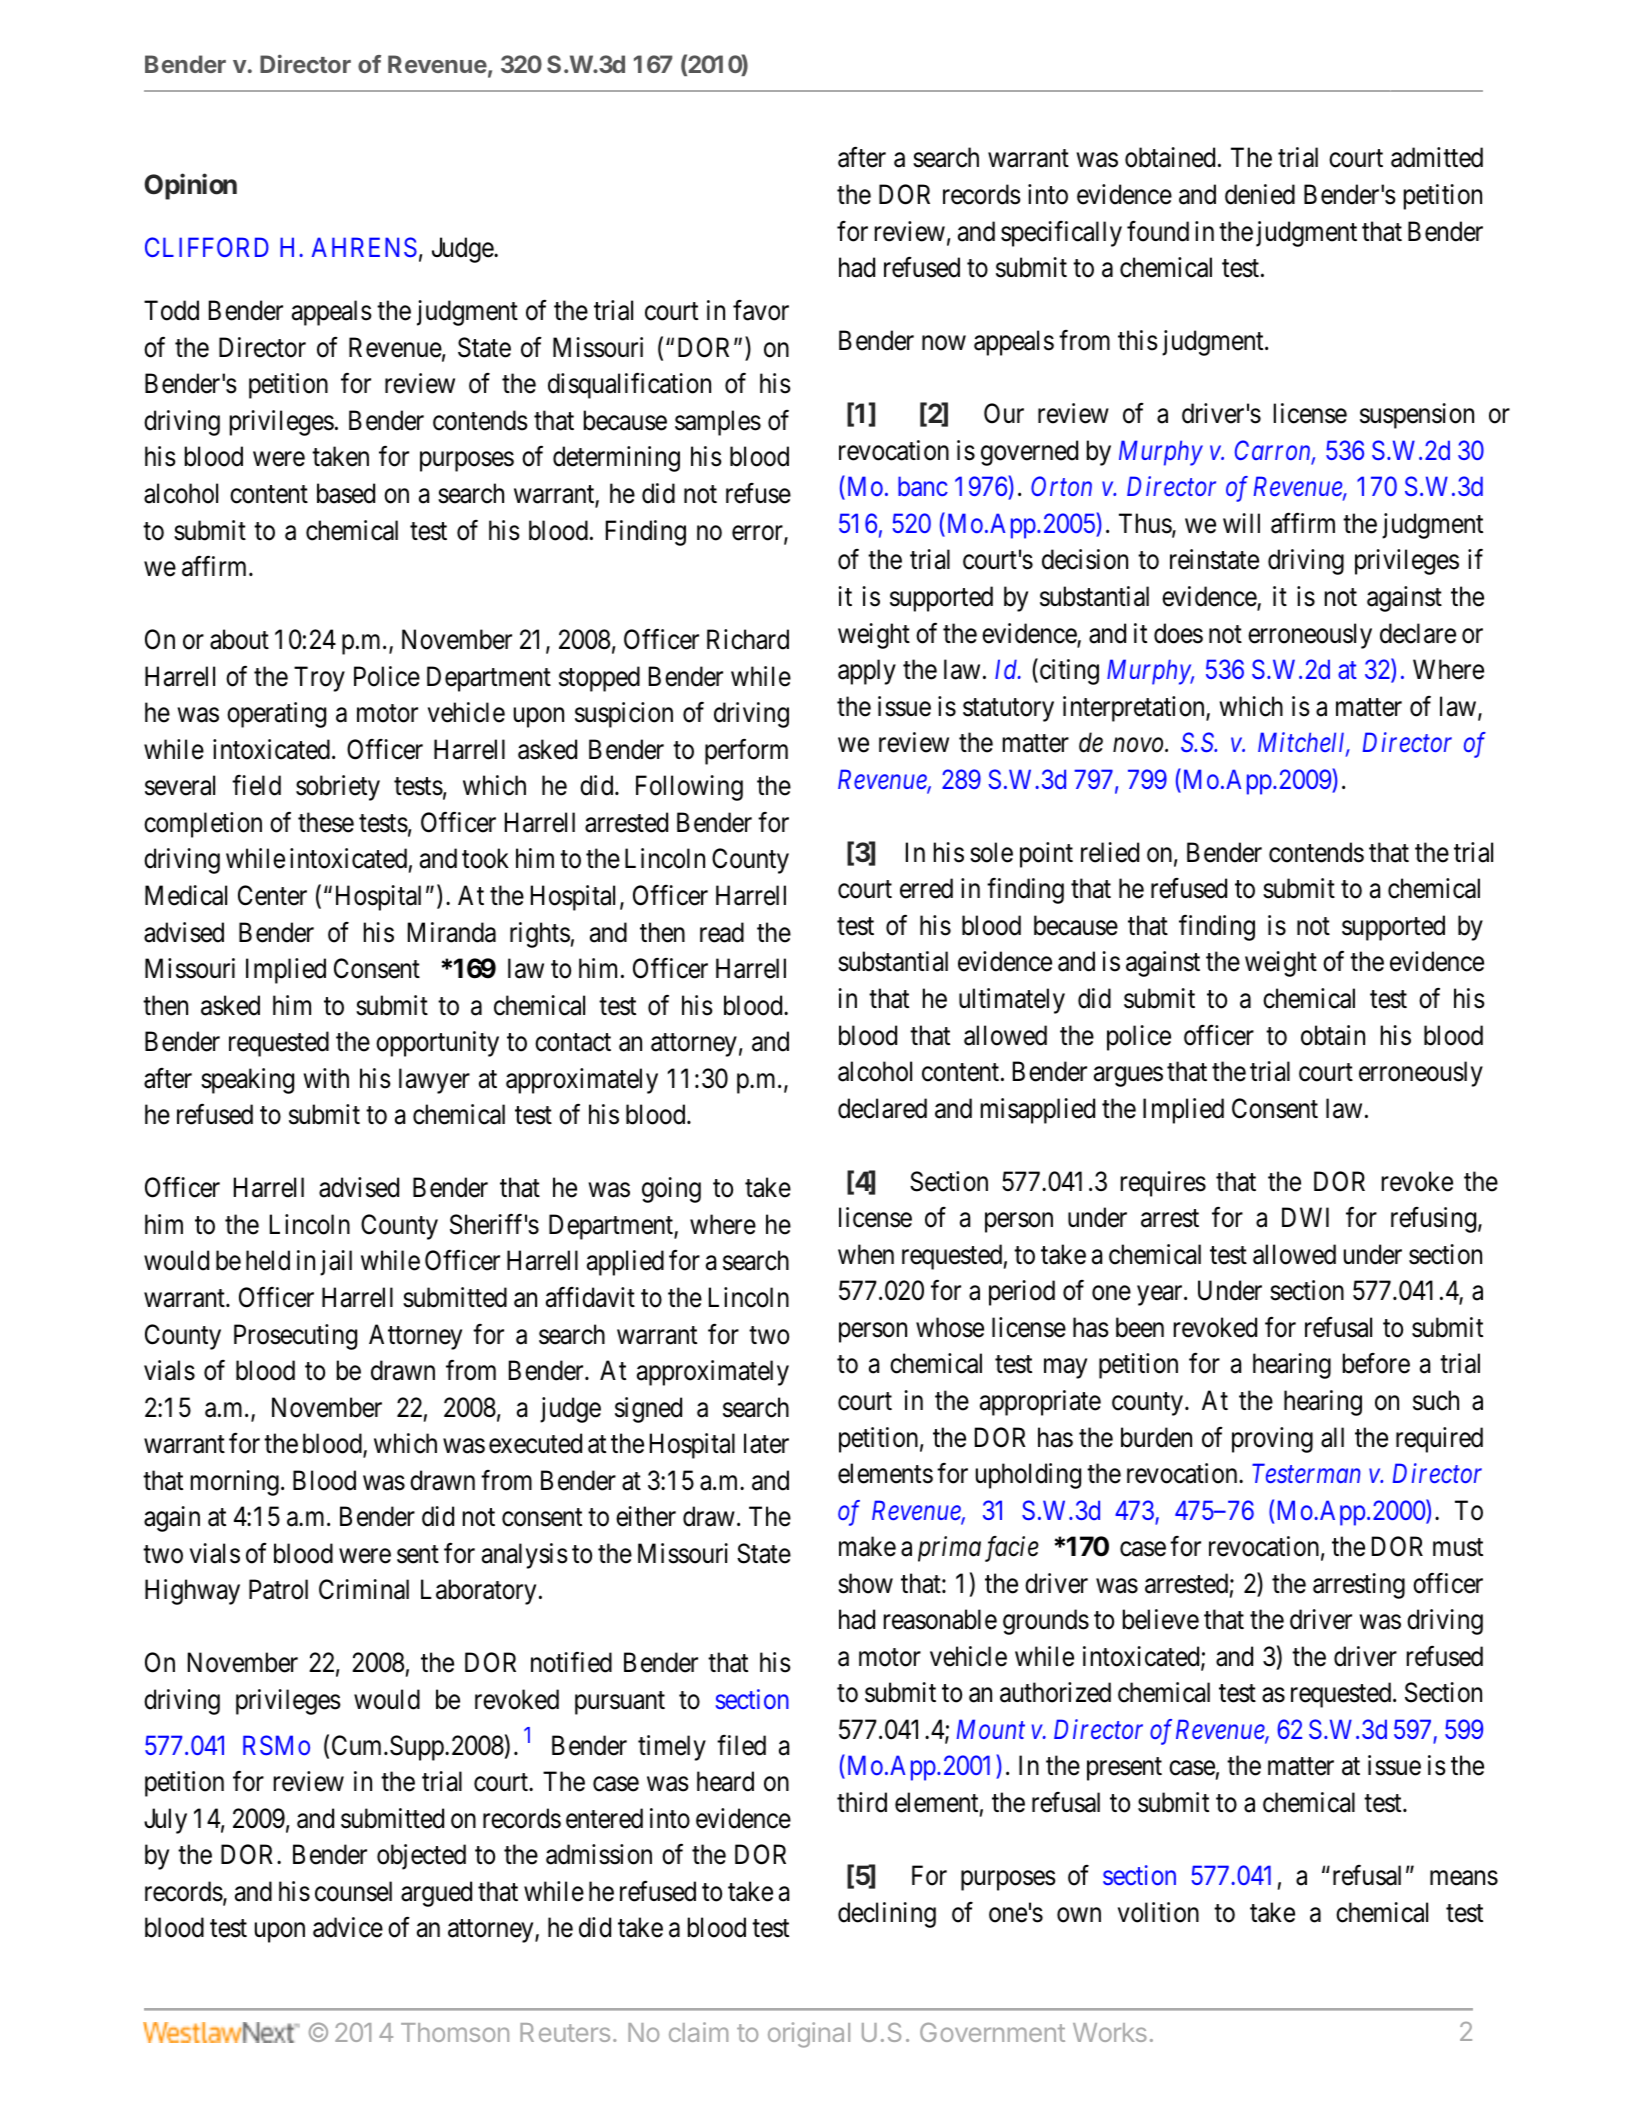 The width and height of the screenshot is (1627, 2105). Describe the element at coordinates (746, 752) in the screenshot. I see `perform` at that location.
